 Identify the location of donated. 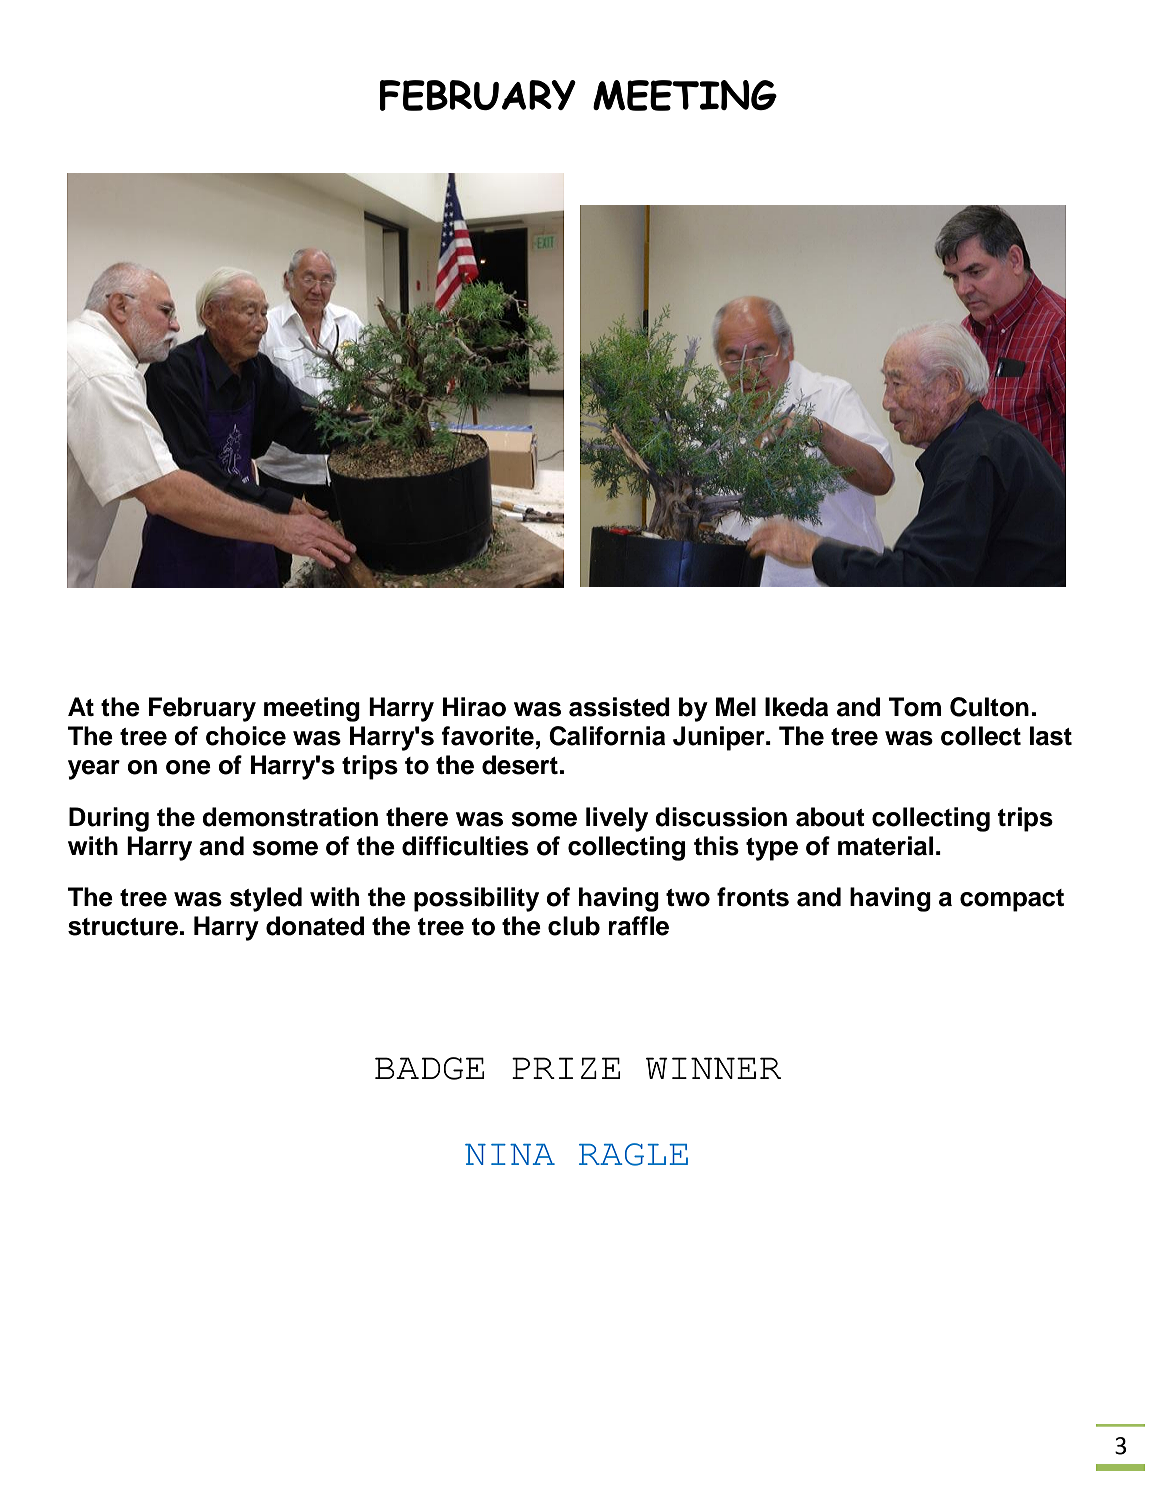
(315, 926).
